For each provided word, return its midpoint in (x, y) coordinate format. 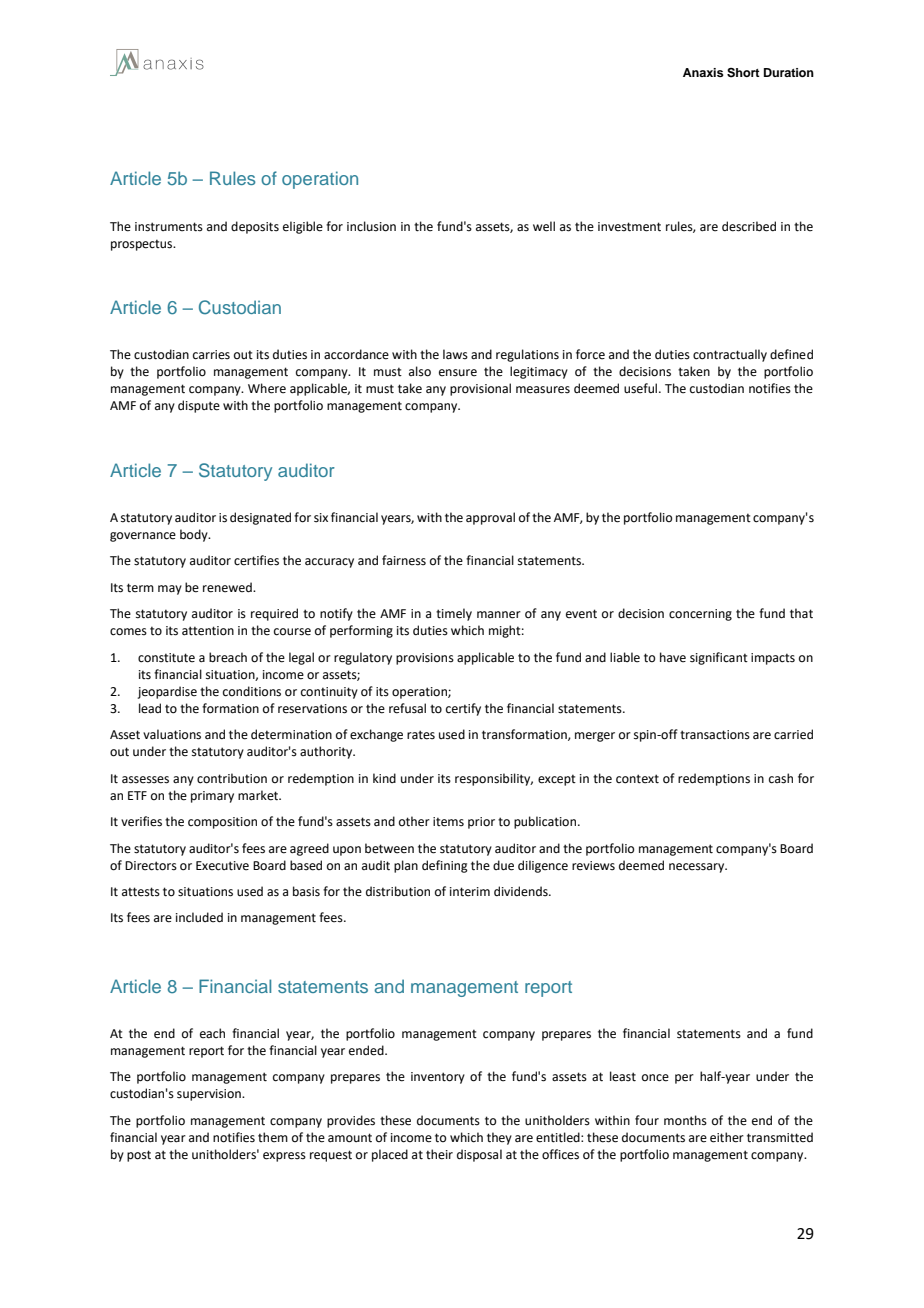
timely (454, 614)
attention (208, 631)
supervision (210, 1095)
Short (743, 73)
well (544, 226)
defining (445, 866)
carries (211, 355)
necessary (698, 868)
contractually (730, 355)
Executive (222, 866)
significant (719, 658)
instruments (169, 227)
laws (455, 354)
